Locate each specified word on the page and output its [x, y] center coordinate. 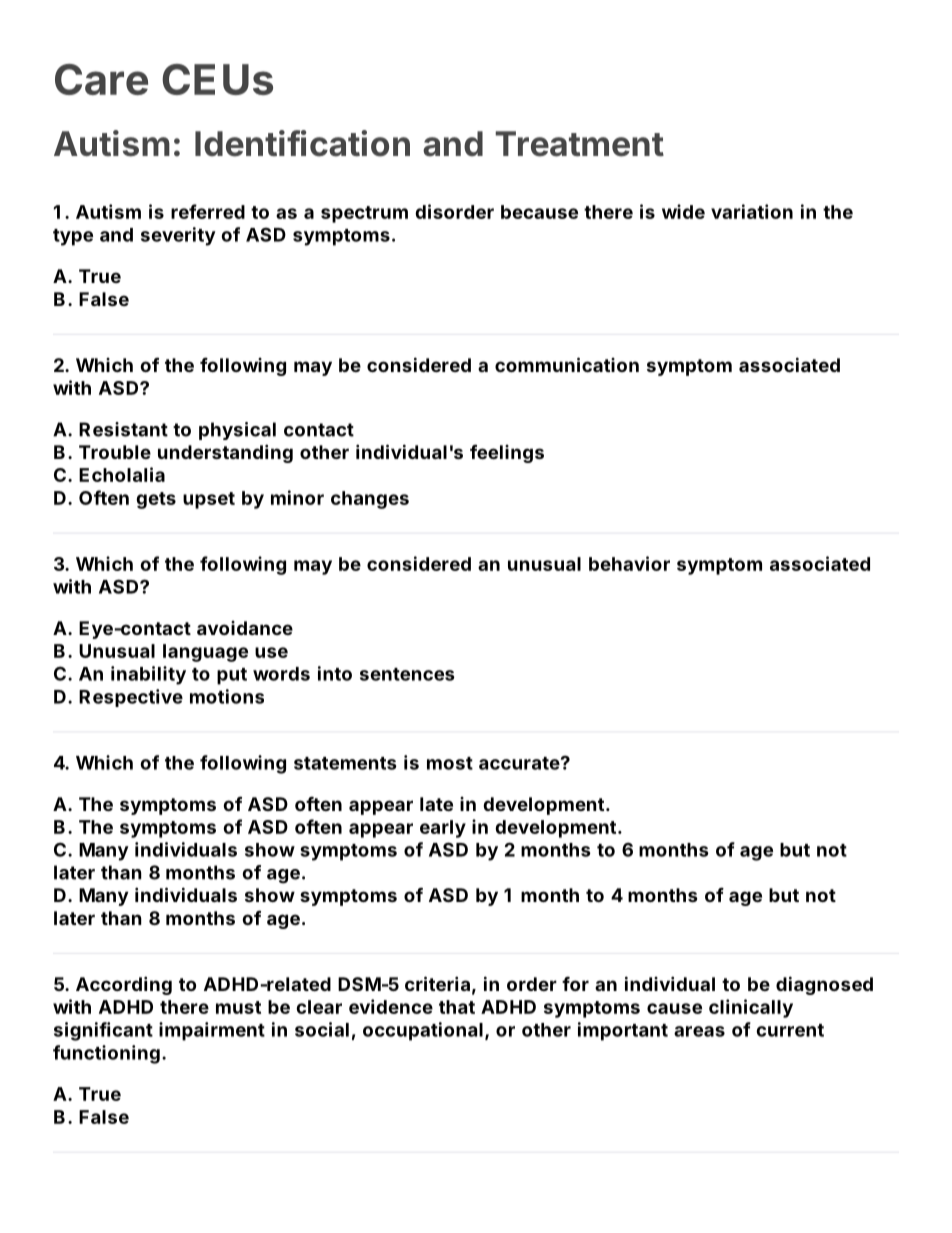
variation [752, 211]
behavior [629, 563]
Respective [131, 698]
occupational [423, 1031]
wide [683, 211]
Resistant [123, 429]
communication [567, 364]
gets [156, 500]
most [450, 763]
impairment [212, 1031]
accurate [519, 763]
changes [370, 500]
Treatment [579, 144]
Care [101, 79]
